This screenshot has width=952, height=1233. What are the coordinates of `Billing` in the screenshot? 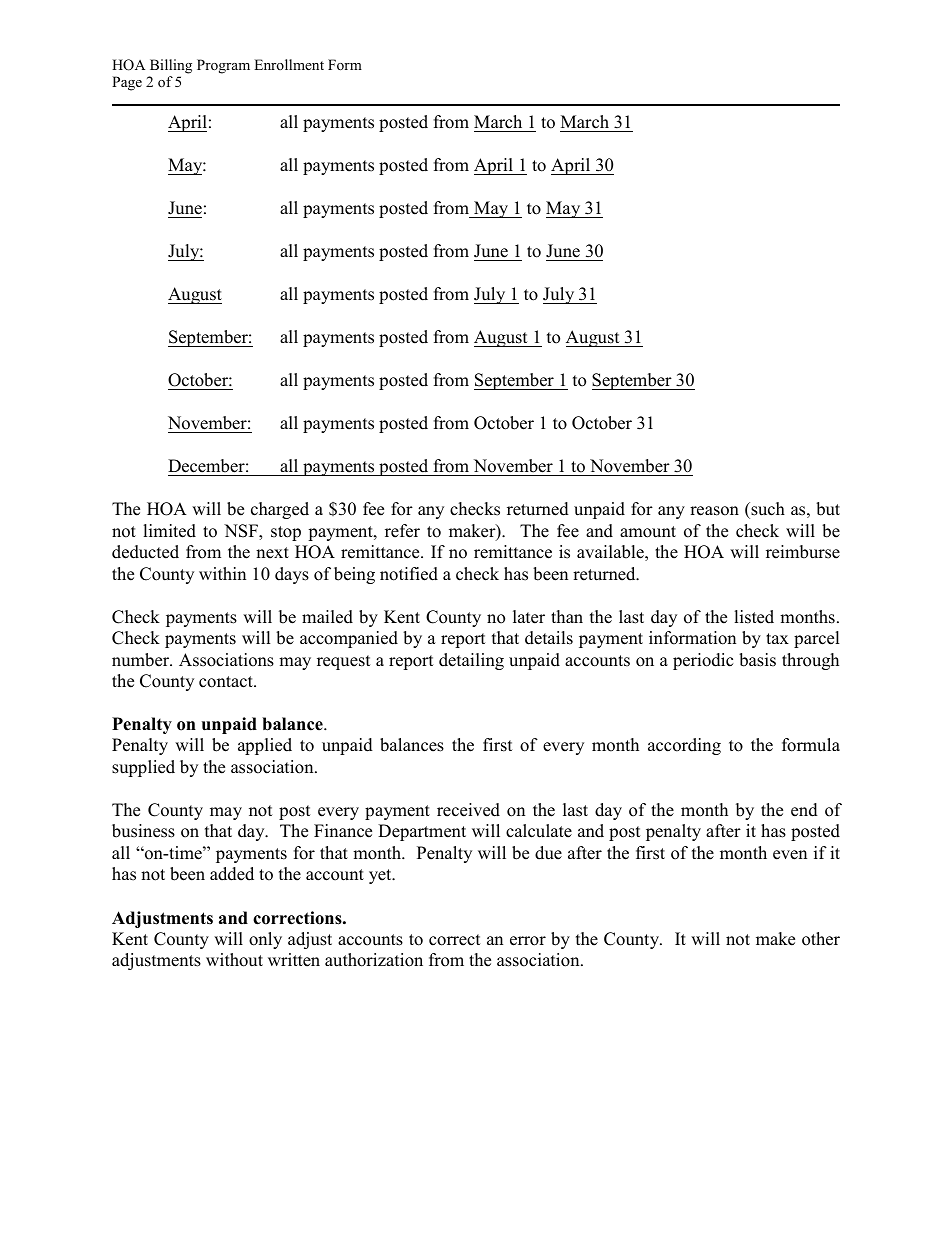 It's located at (171, 66).
